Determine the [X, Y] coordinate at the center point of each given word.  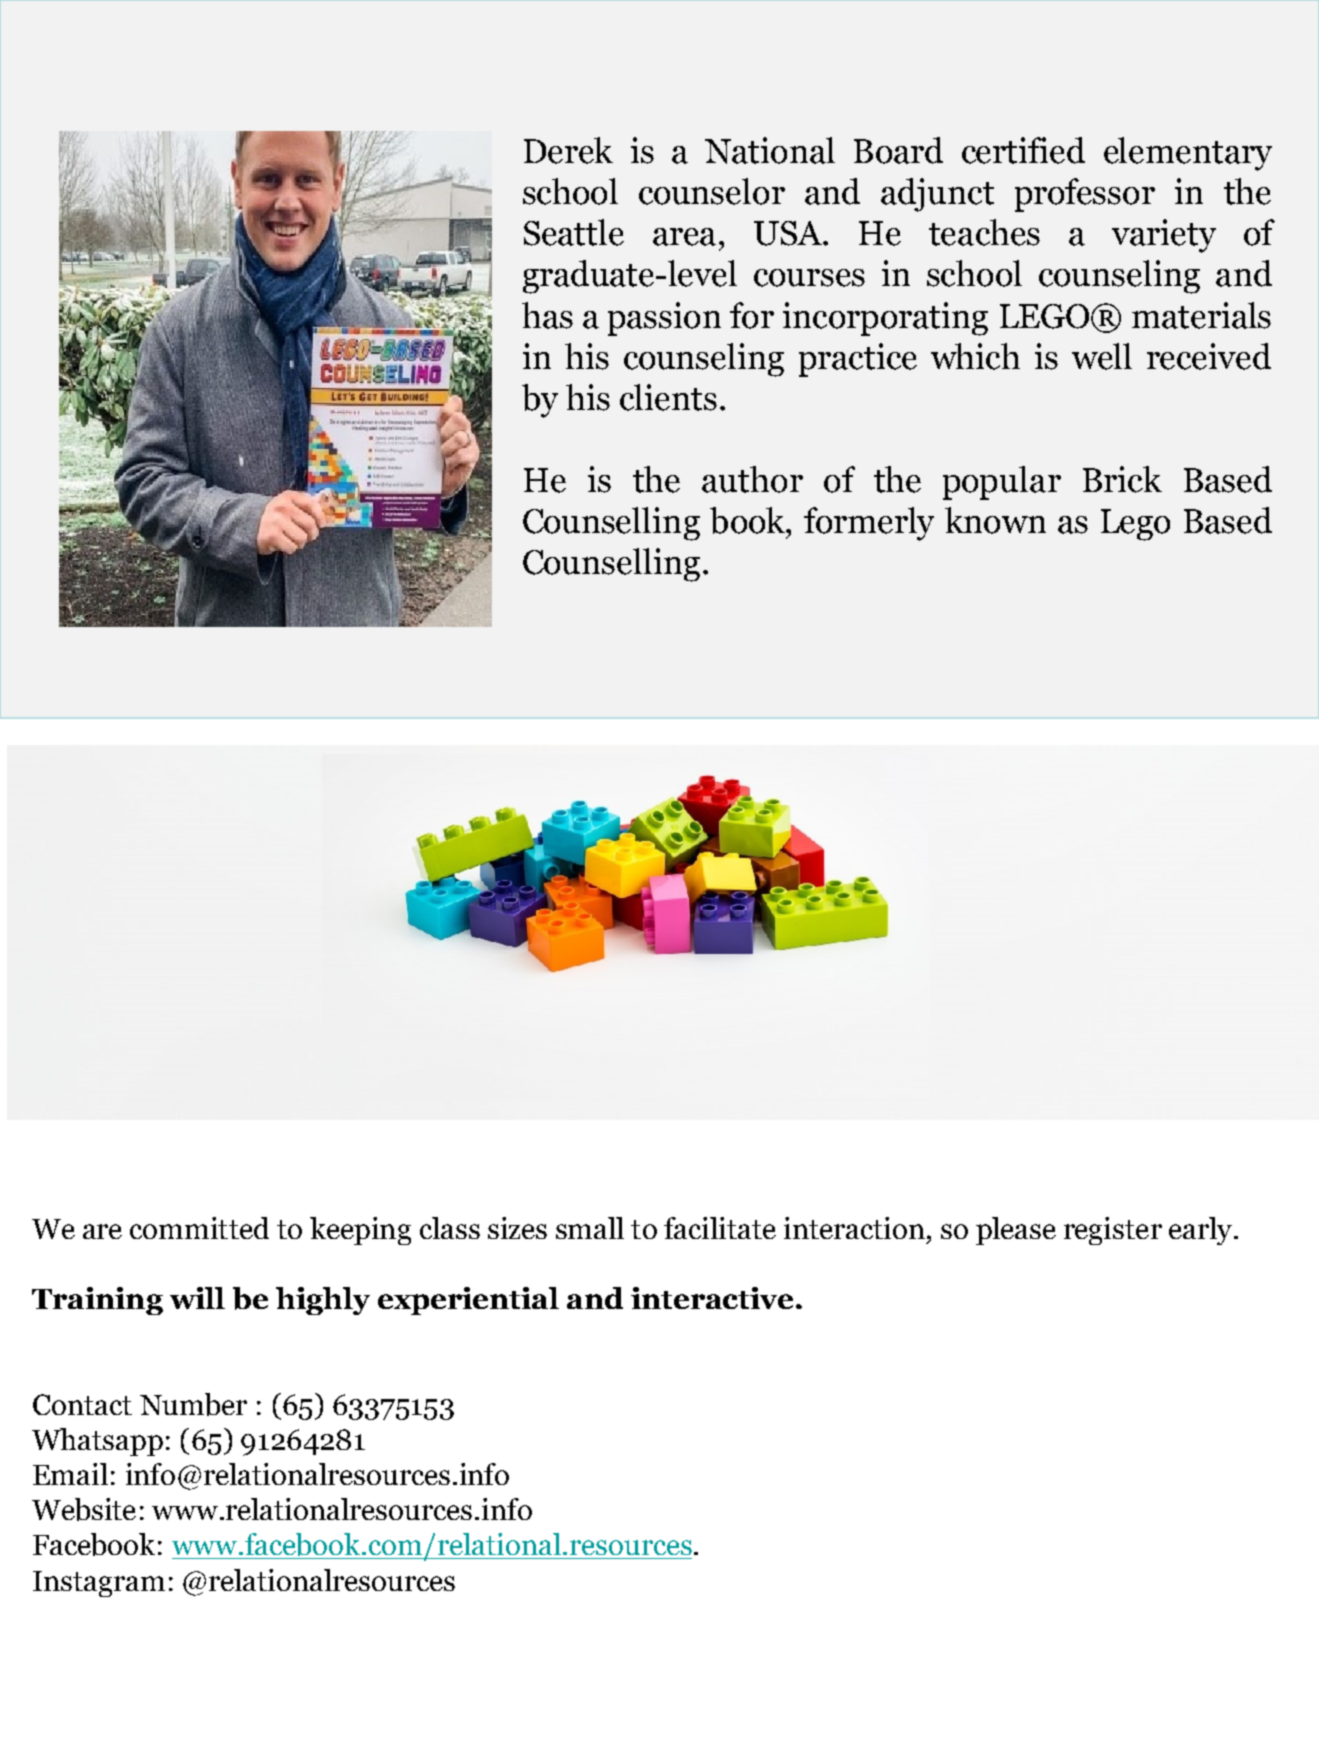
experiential [468, 1301]
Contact [82, 1404]
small [590, 1228]
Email [70, 1474]
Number [193, 1404]
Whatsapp [97, 1442]
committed [199, 1228]
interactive [712, 1298]
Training [97, 1301]
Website [84, 1509]
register [1113, 1231]
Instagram [99, 1584]
